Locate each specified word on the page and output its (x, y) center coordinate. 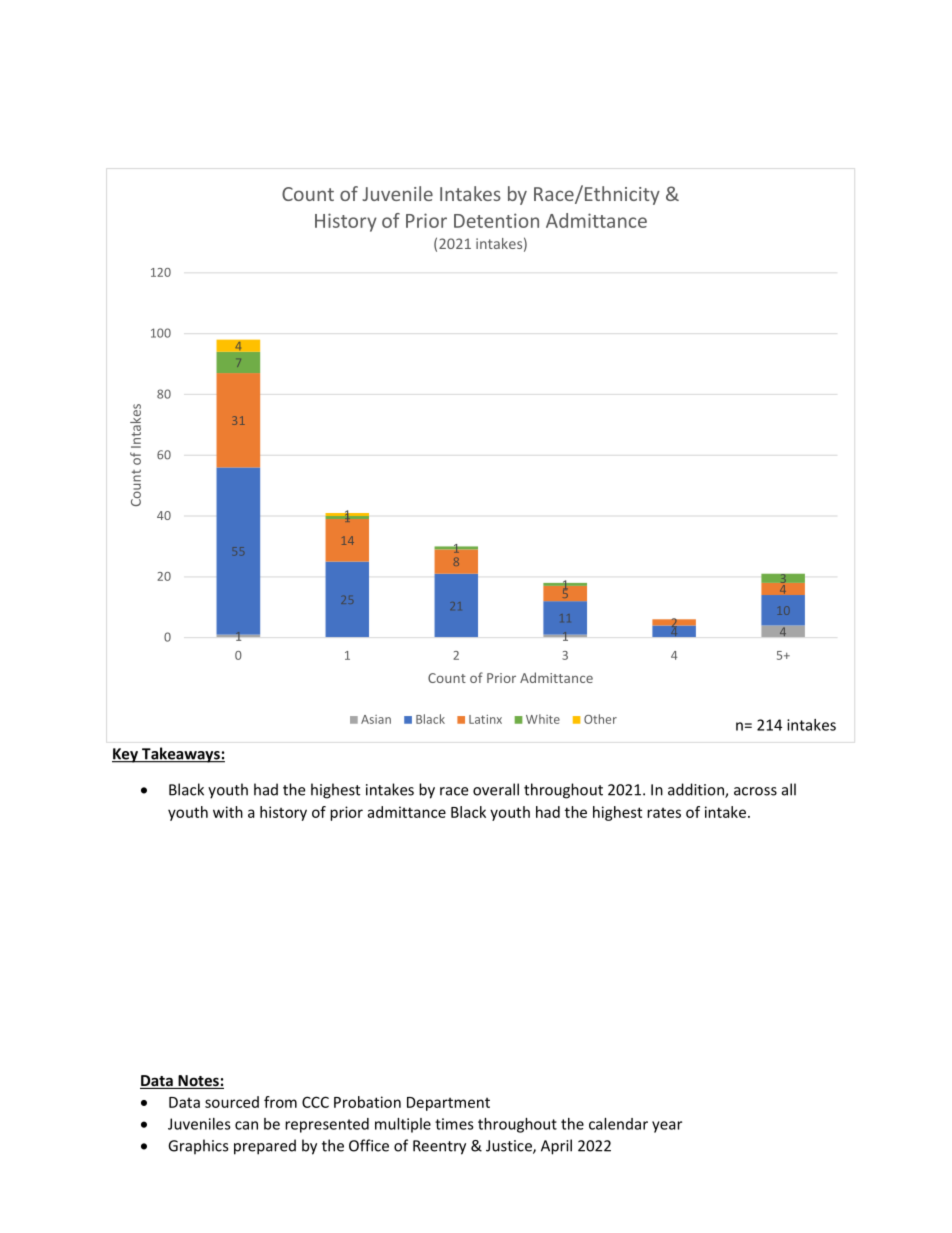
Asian (376, 719)
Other (600, 719)
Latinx (485, 719)
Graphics (198, 1147)
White (543, 719)
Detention (496, 220)
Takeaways (181, 755)
